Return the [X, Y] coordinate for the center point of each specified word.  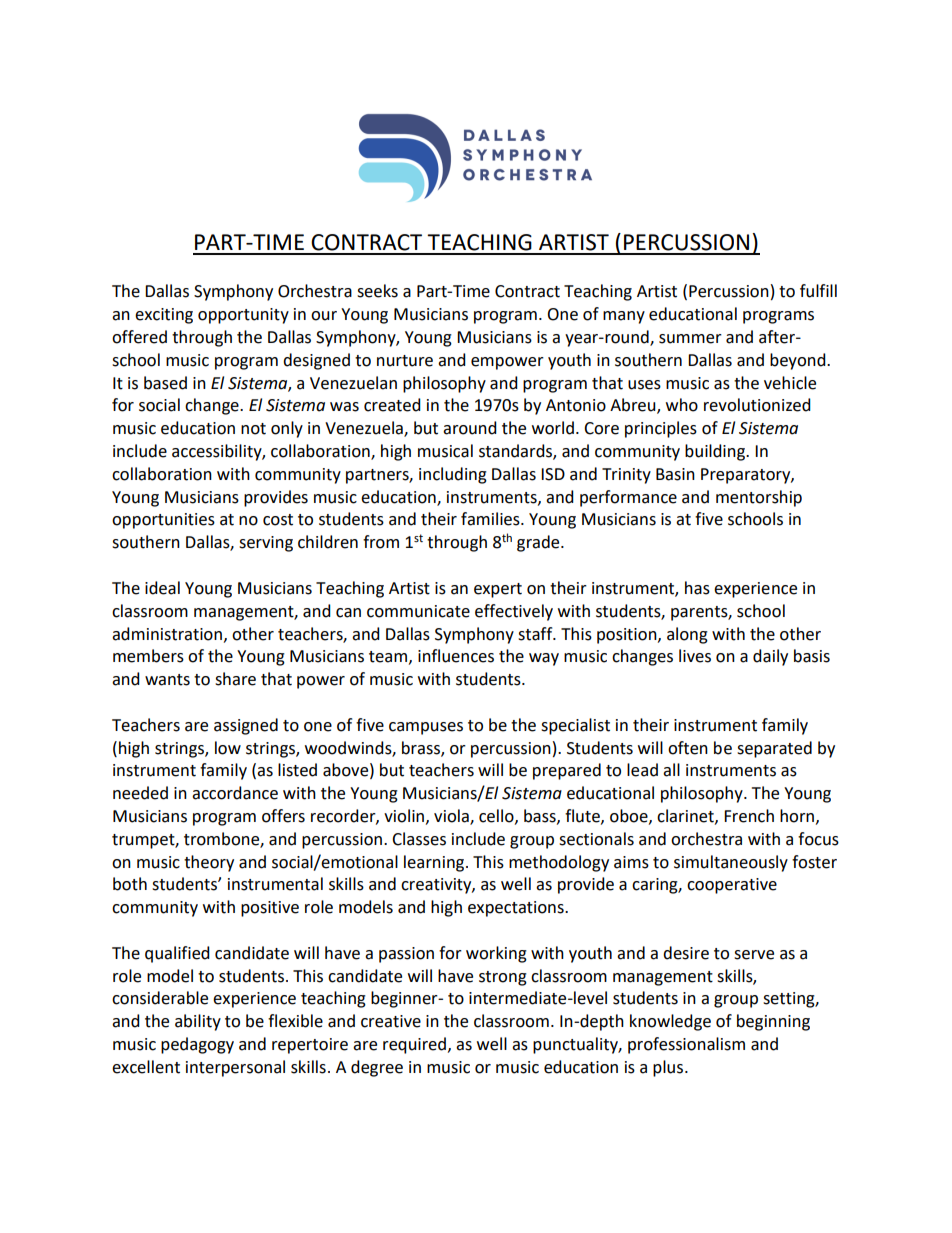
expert [498, 590]
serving [266, 544]
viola [452, 817]
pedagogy [197, 1045]
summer [690, 339]
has [697, 588]
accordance [235, 793]
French [749, 816]
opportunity [243, 316]
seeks [377, 291]
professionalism [686, 1045]
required [414, 1045]
